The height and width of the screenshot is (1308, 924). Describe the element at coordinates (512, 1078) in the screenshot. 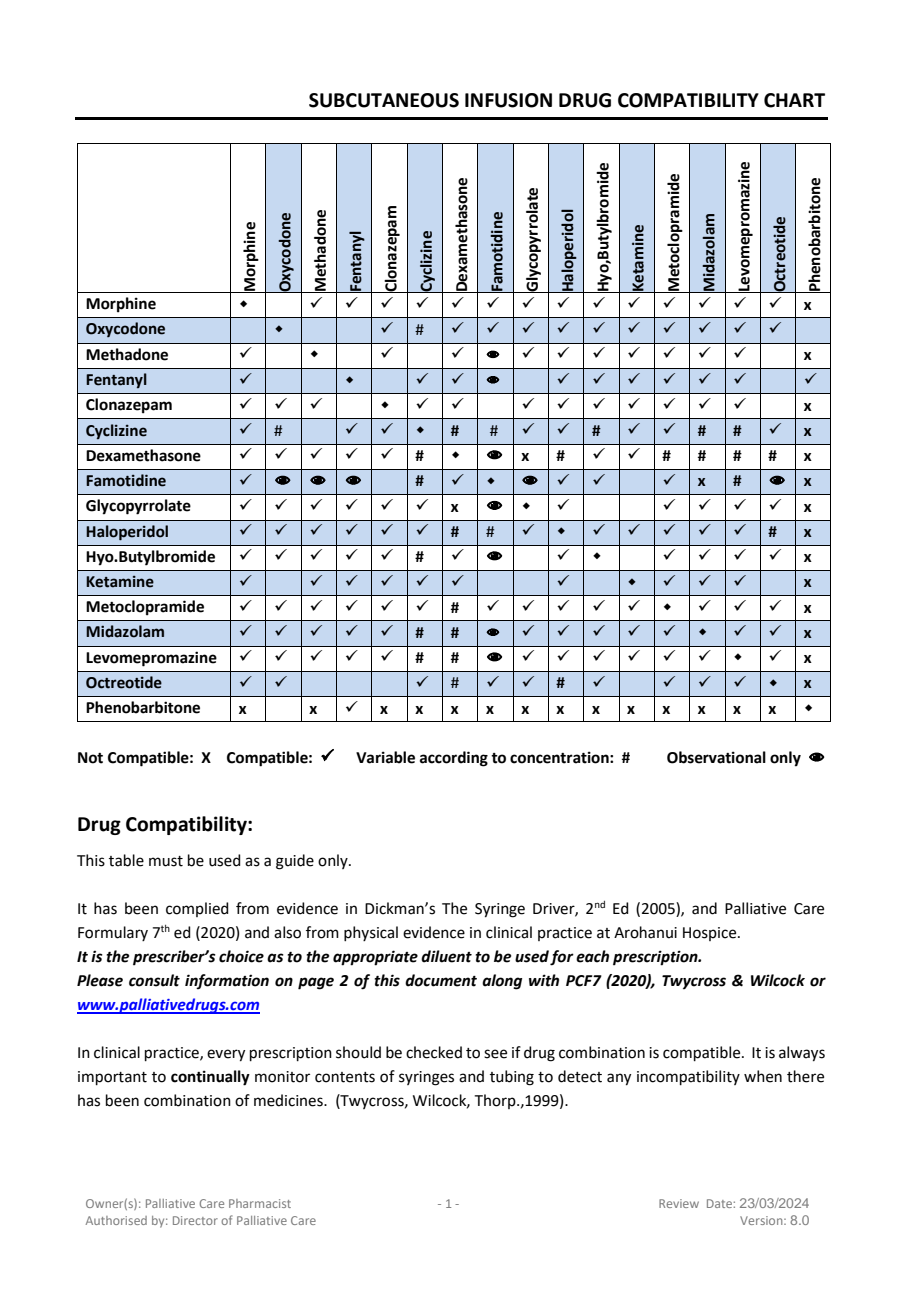

I see `tubing` at that location.
